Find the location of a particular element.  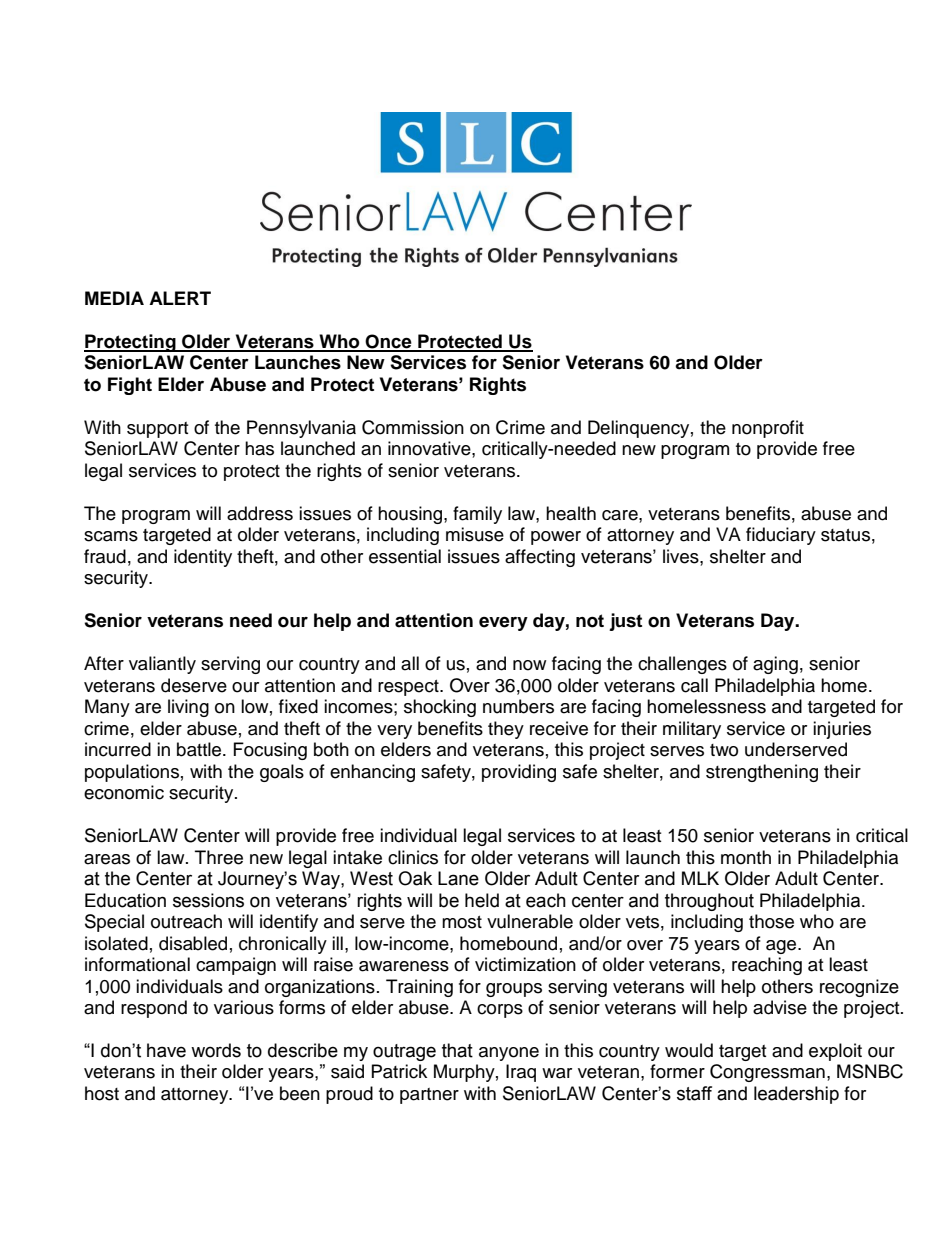

fiduciary is located at coordinates (781, 536).
